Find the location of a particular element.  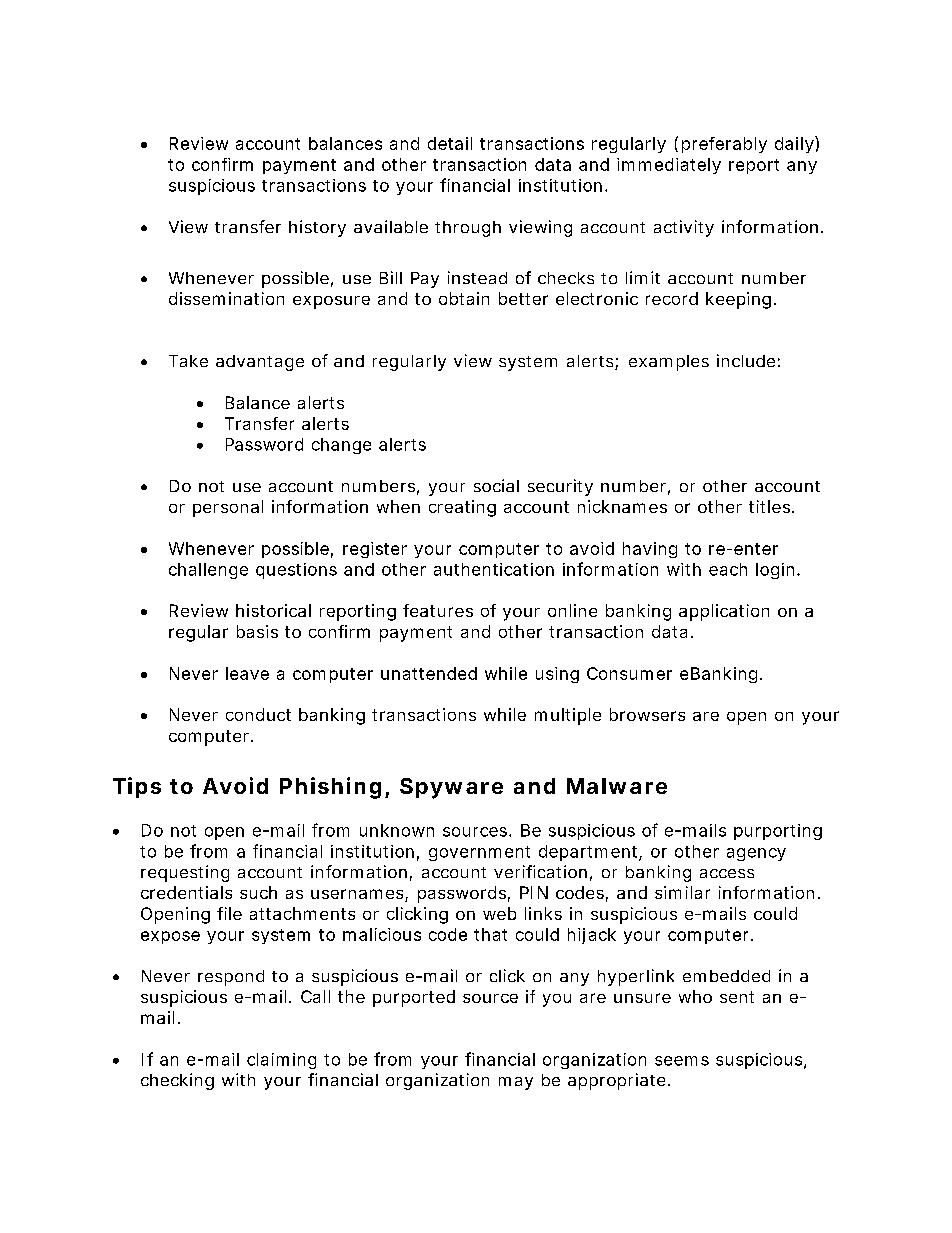

detail is located at coordinates (450, 143).
